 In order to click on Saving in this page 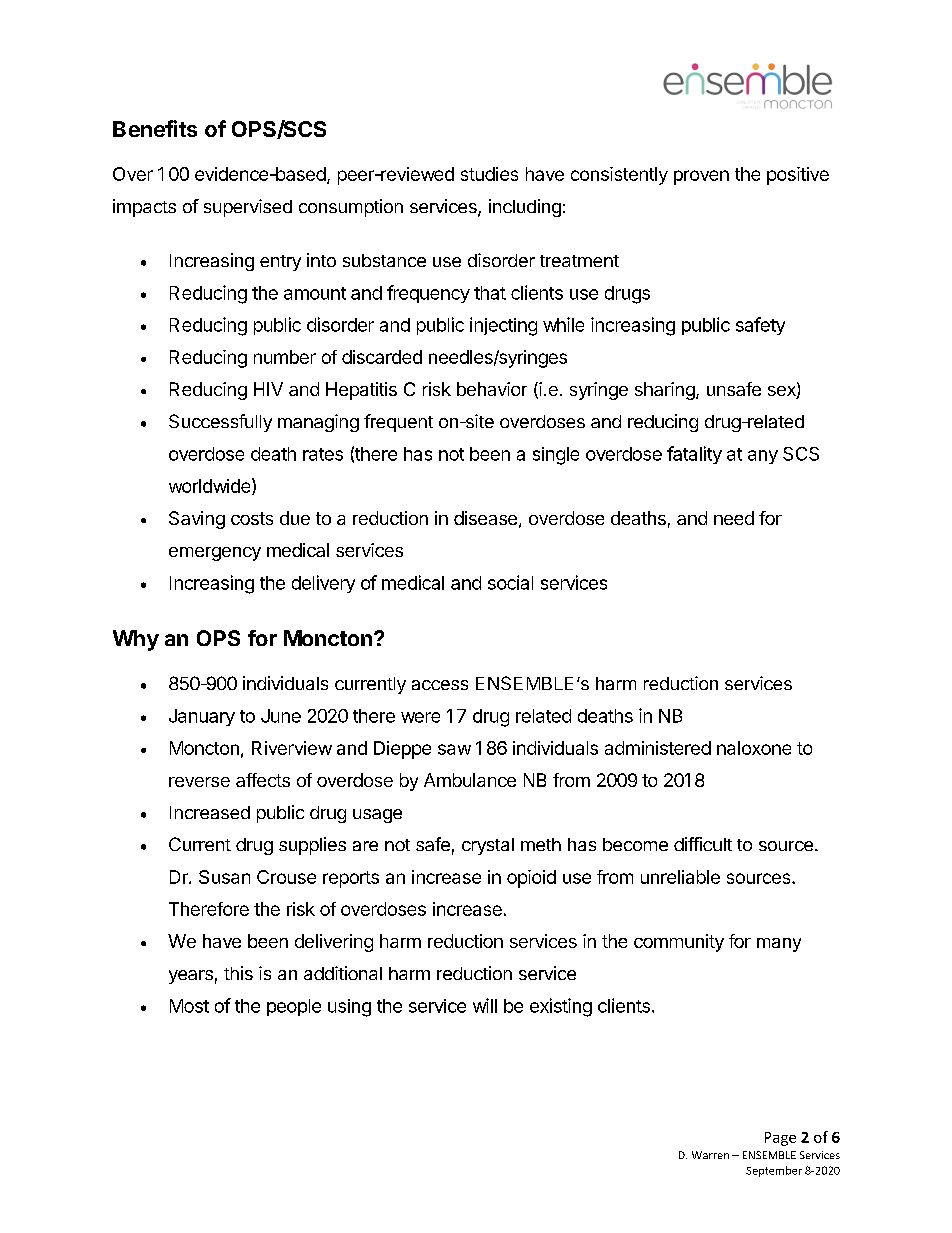, I will do `click(197, 520)`.
